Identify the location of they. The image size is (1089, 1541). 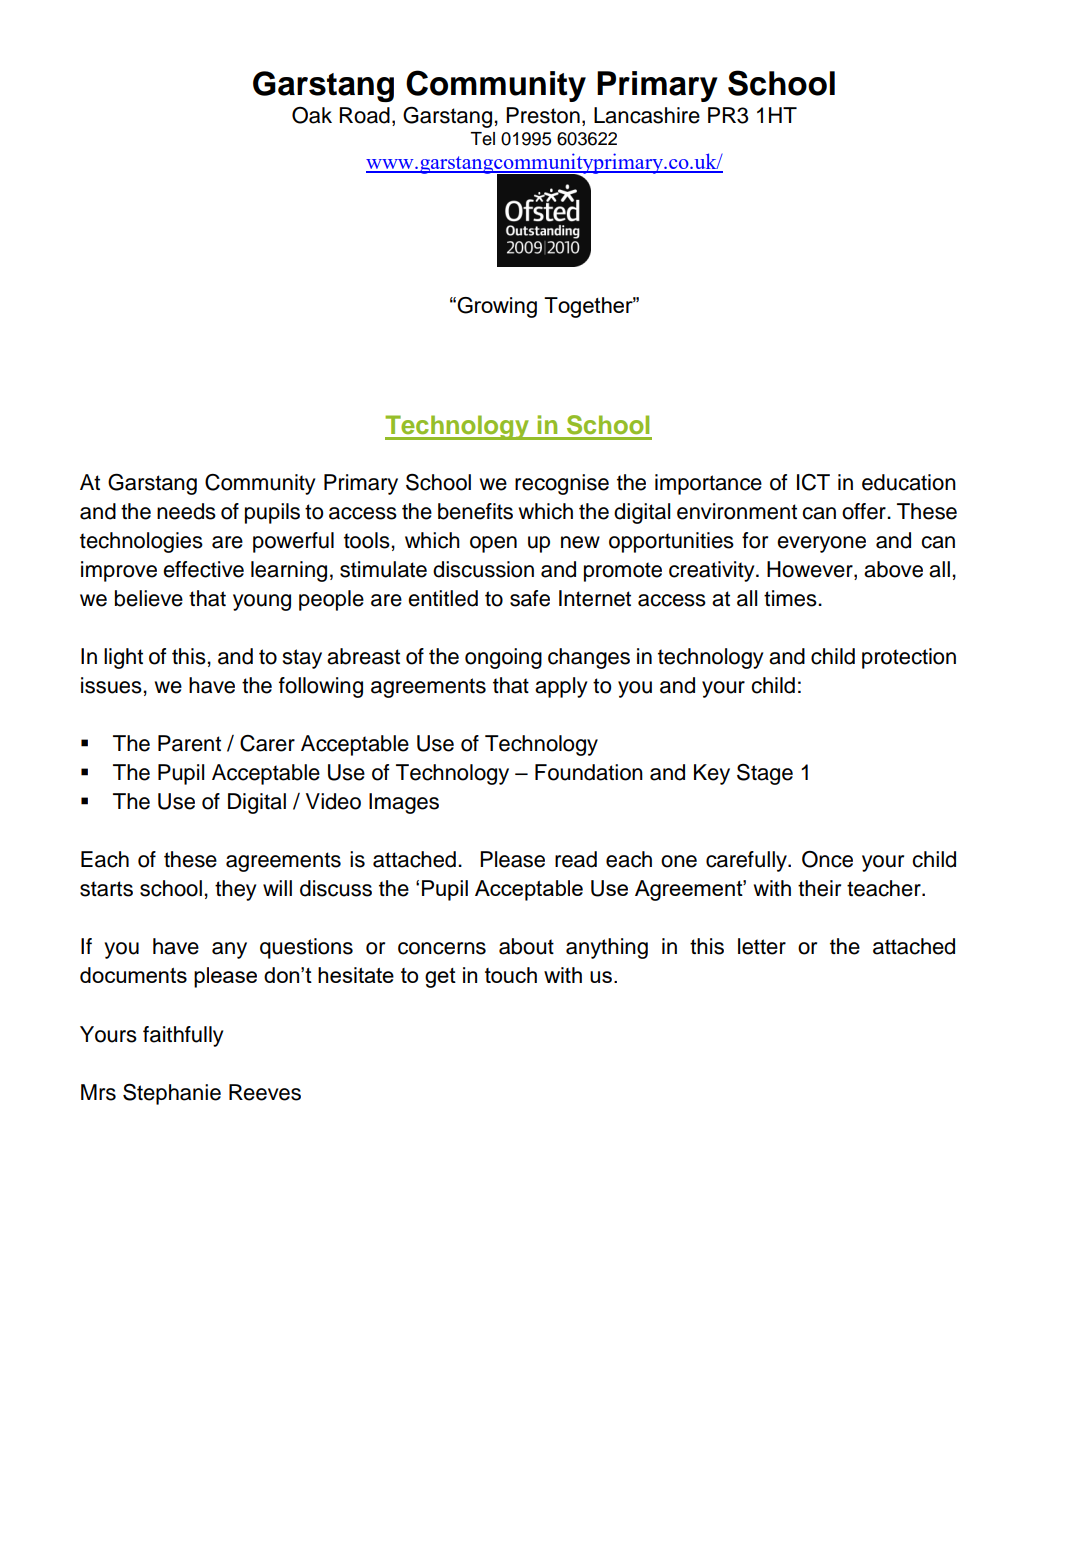
(235, 890).
